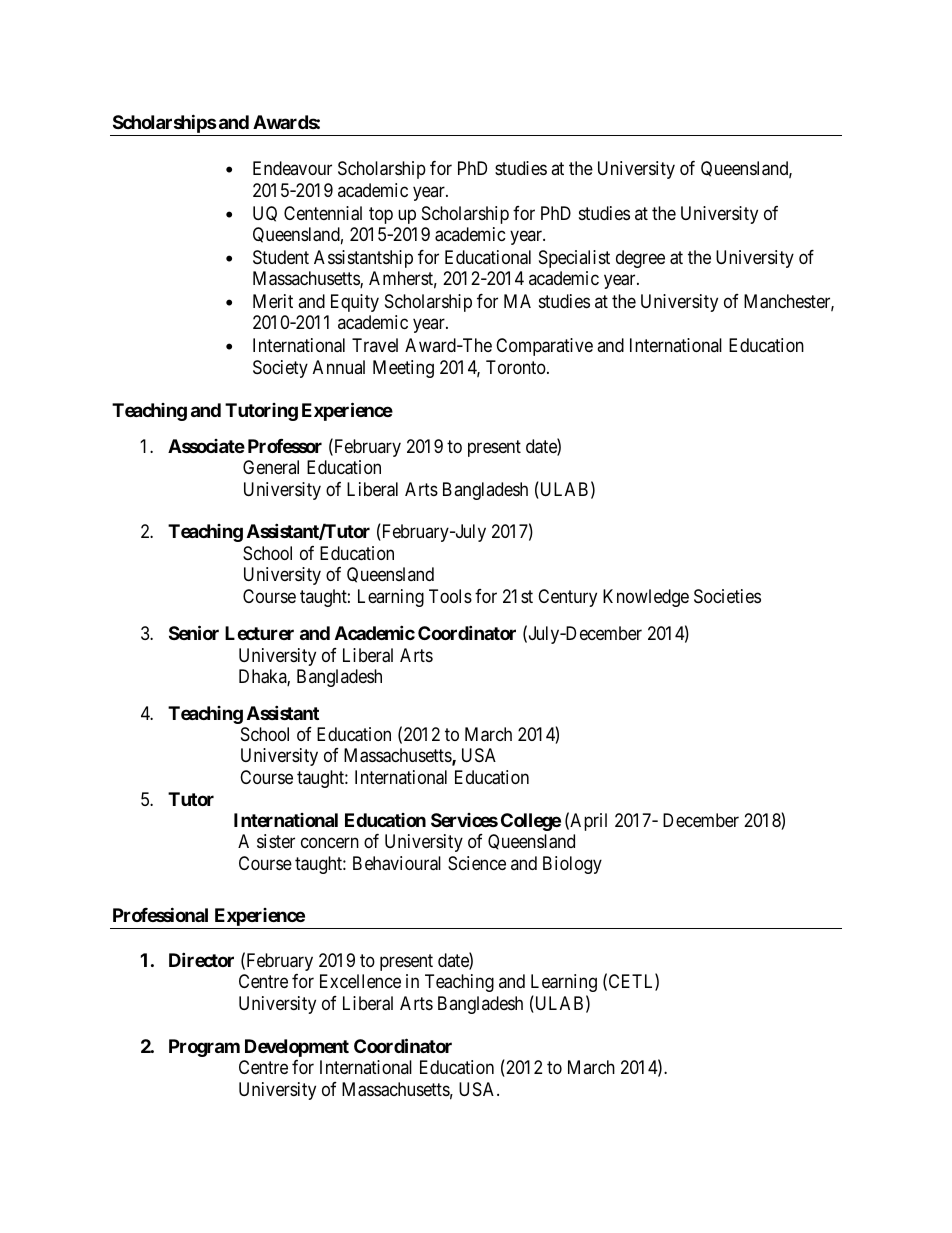 The height and width of the document is (1233, 952). I want to click on Program, so click(204, 1048).
